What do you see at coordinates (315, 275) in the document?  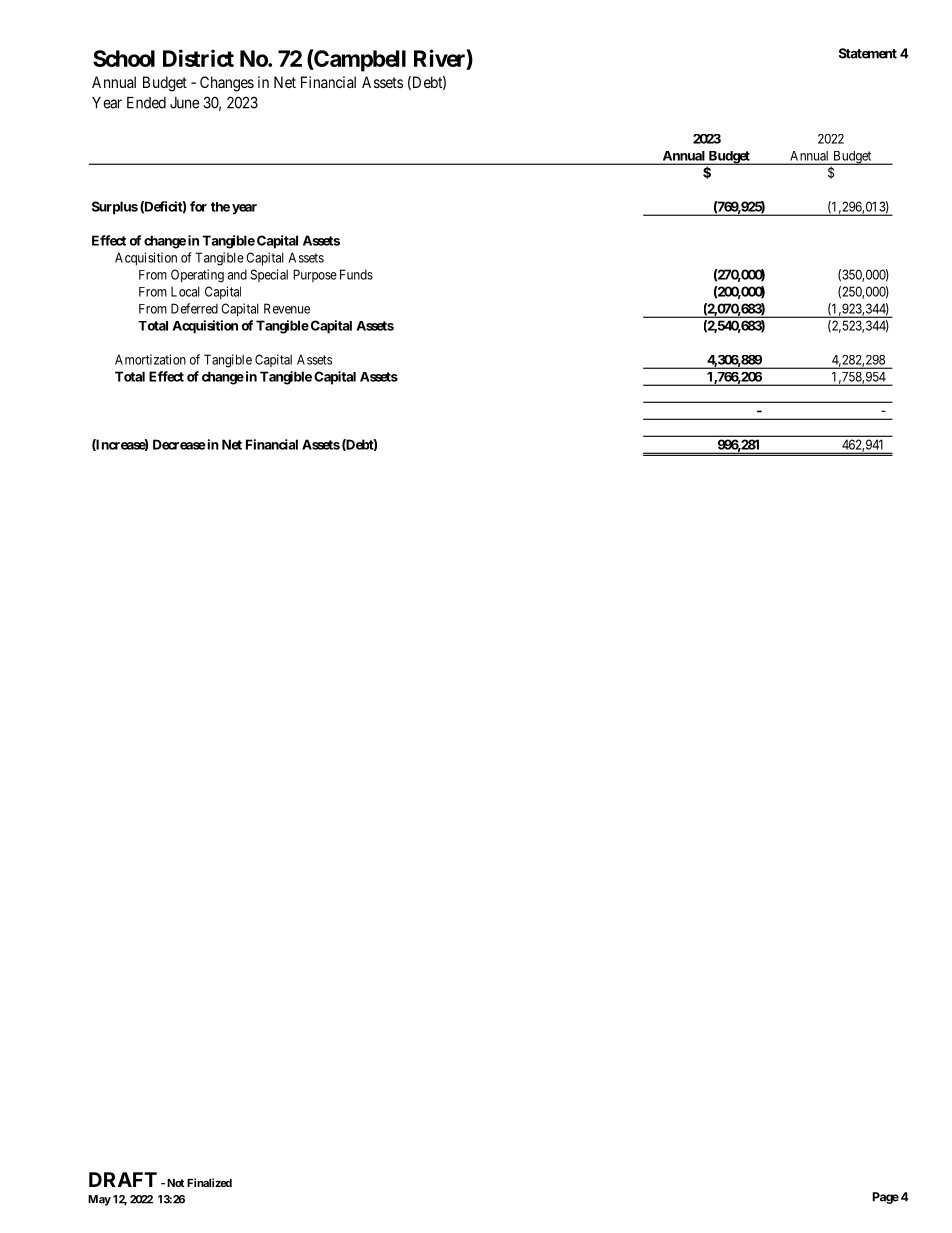 I see `Purpose` at bounding box center [315, 275].
